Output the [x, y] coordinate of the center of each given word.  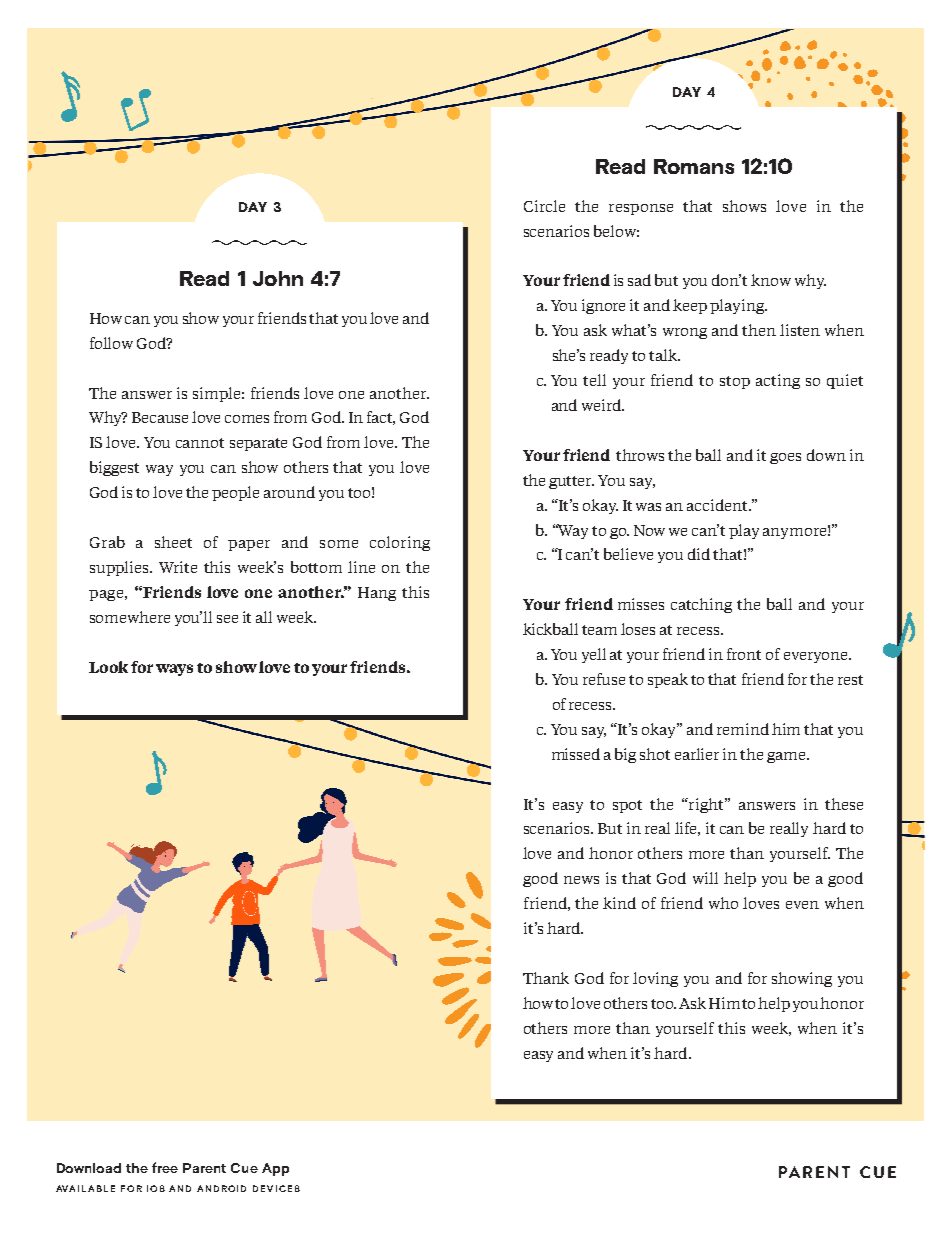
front [744, 654]
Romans [694, 166]
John [278, 278]
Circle [544, 206]
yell [594, 655]
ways [174, 670]
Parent [204, 1168]
